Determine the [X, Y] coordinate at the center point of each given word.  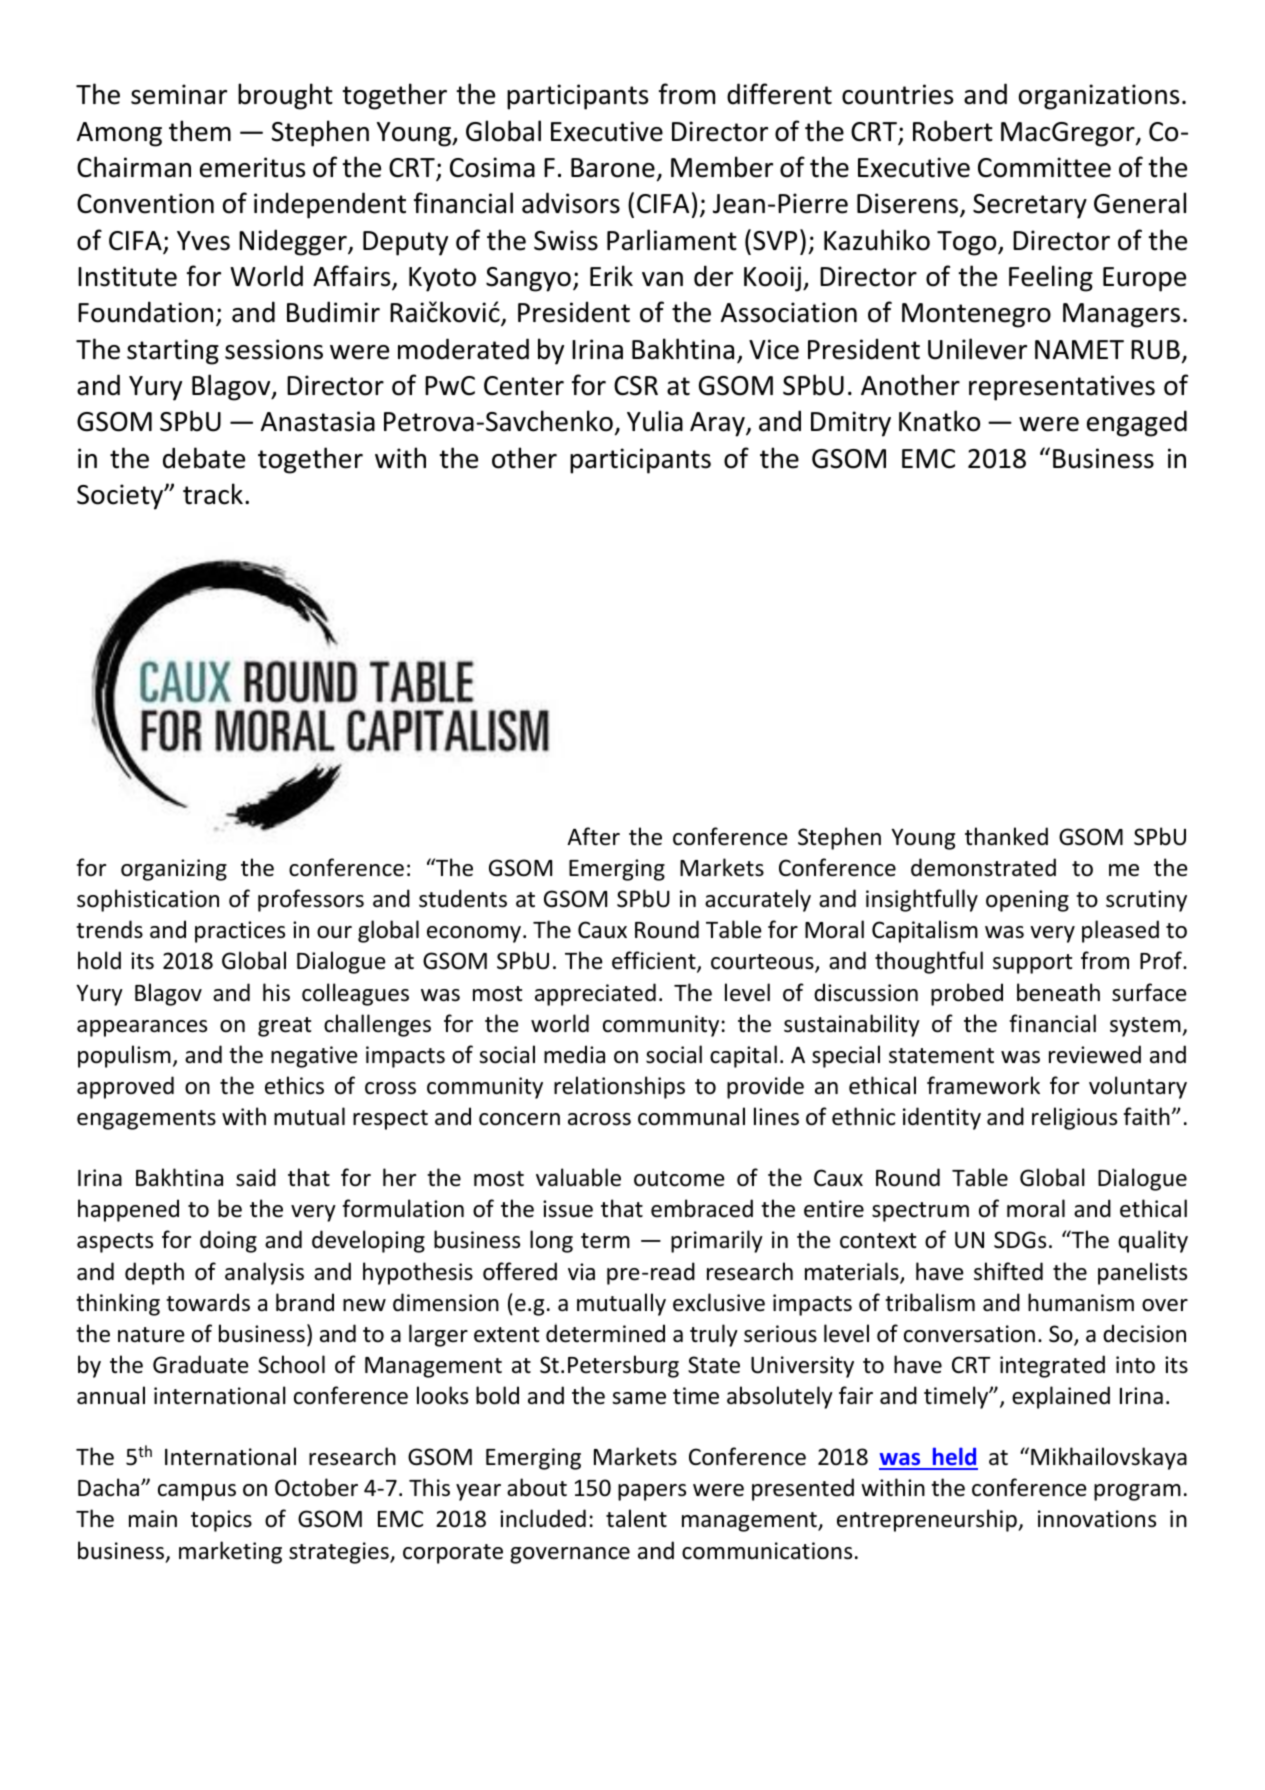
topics [221, 1521]
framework [983, 1085]
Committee [1044, 167]
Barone [613, 168]
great [284, 1027]
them [200, 131]
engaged [1137, 423]
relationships [619, 1087]
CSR [636, 386]
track [213, 494]
